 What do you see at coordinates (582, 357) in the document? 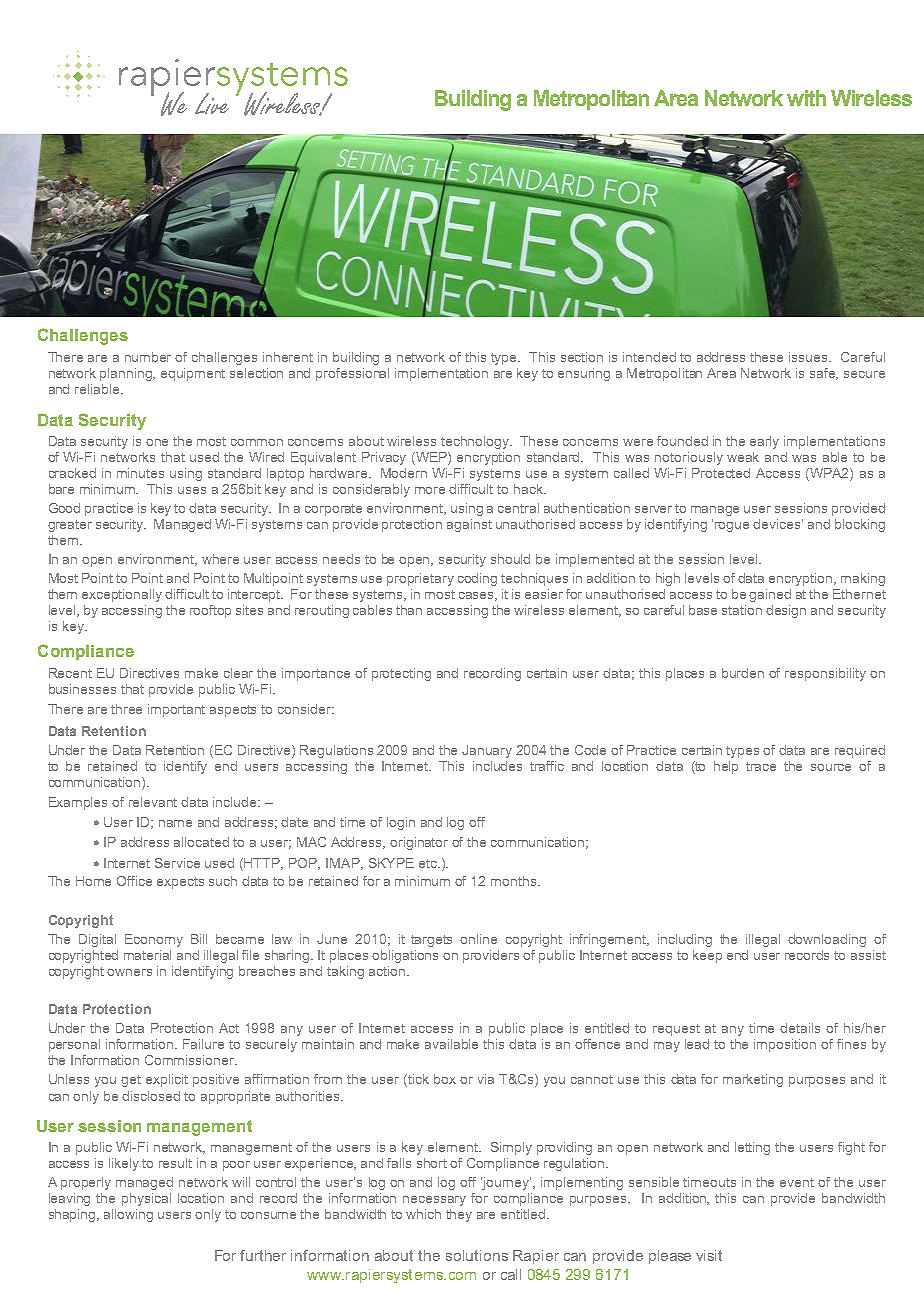
I see `section` at bounding box center [582, 357].
